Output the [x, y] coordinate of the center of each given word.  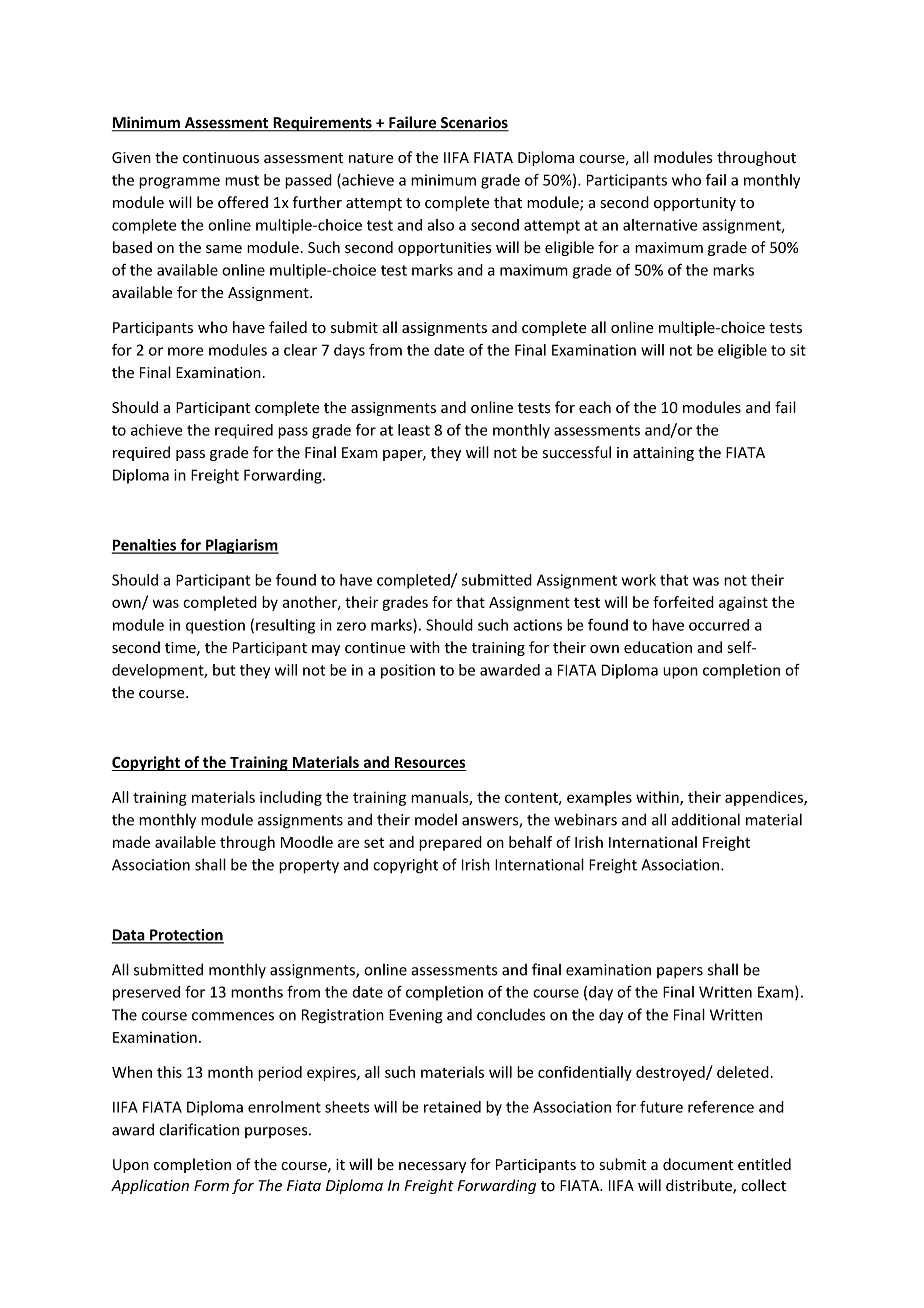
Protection [186, 936]
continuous [221, 158]
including [291, 798]
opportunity [695, 204]
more [185, 351]
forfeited [683, 602]
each [595, 407]
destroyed [671, 1073]
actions [537, 625]
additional [705, 819]
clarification [199, 1129]
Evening [415, 1016]
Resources [430, 764]
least [414, 430]
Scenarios [474, 123]
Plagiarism [241, 546]
